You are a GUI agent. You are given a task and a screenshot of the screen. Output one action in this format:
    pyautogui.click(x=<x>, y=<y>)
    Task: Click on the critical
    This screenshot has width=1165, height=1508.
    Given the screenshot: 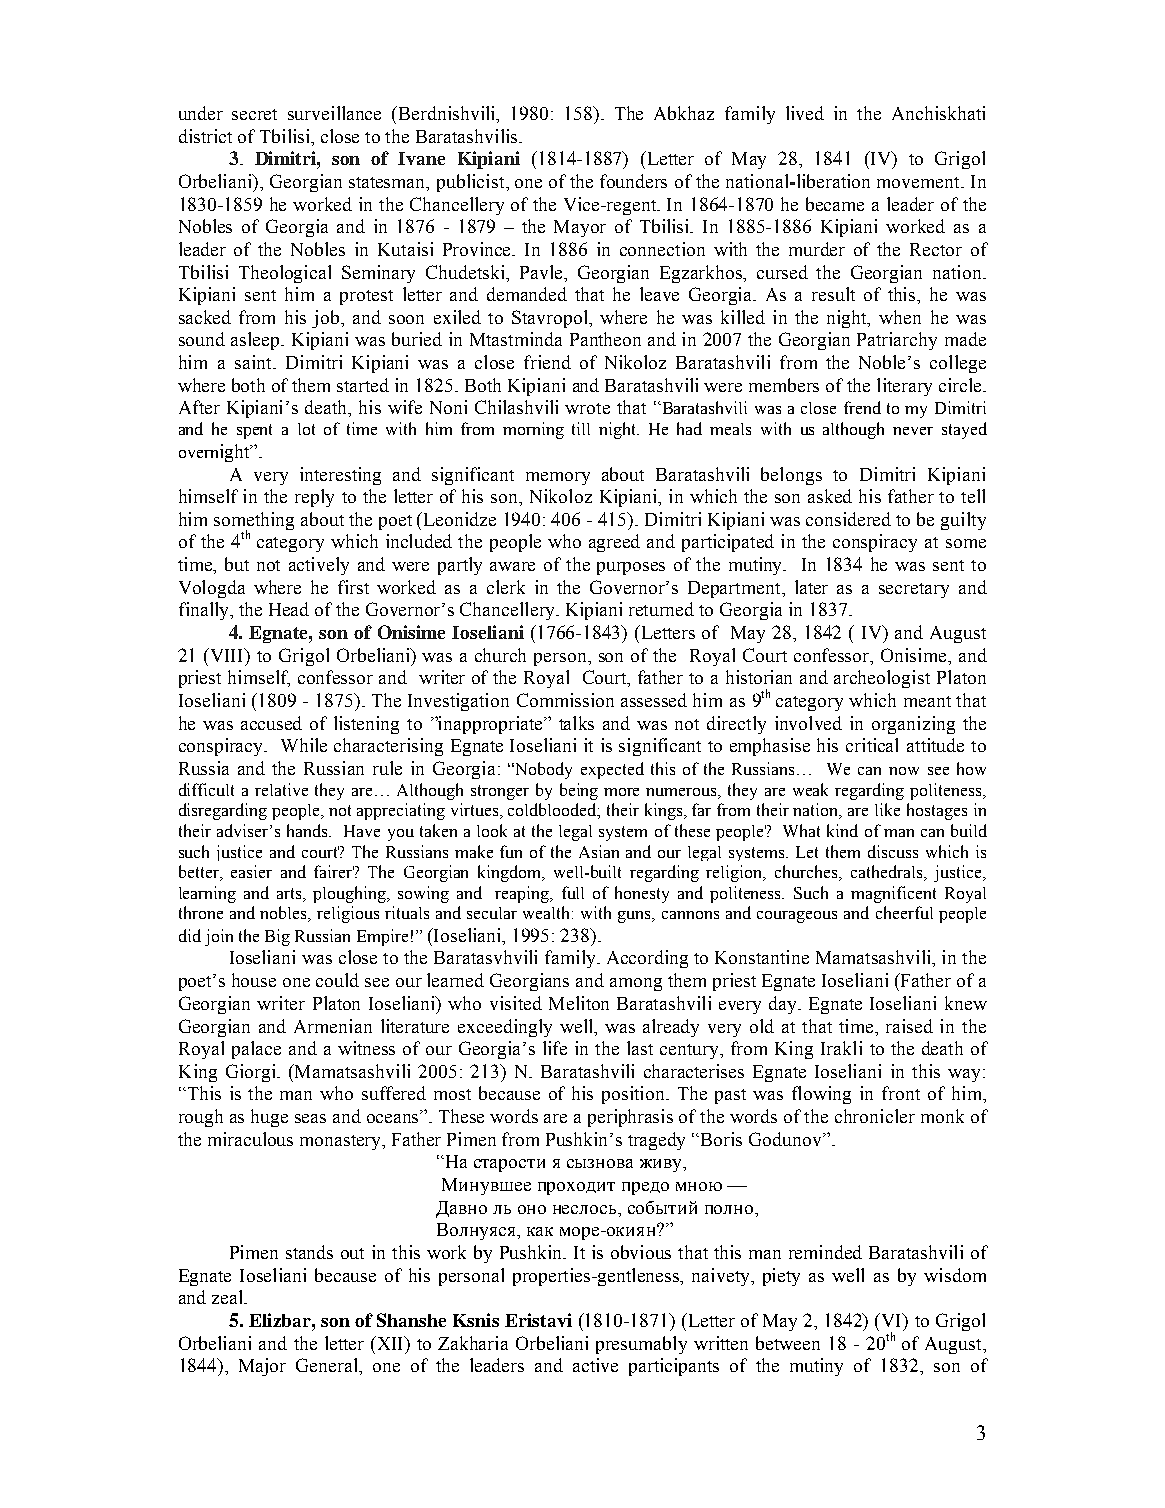 What is the action you would take?
    pyautogui.click(x=872, y=745)
